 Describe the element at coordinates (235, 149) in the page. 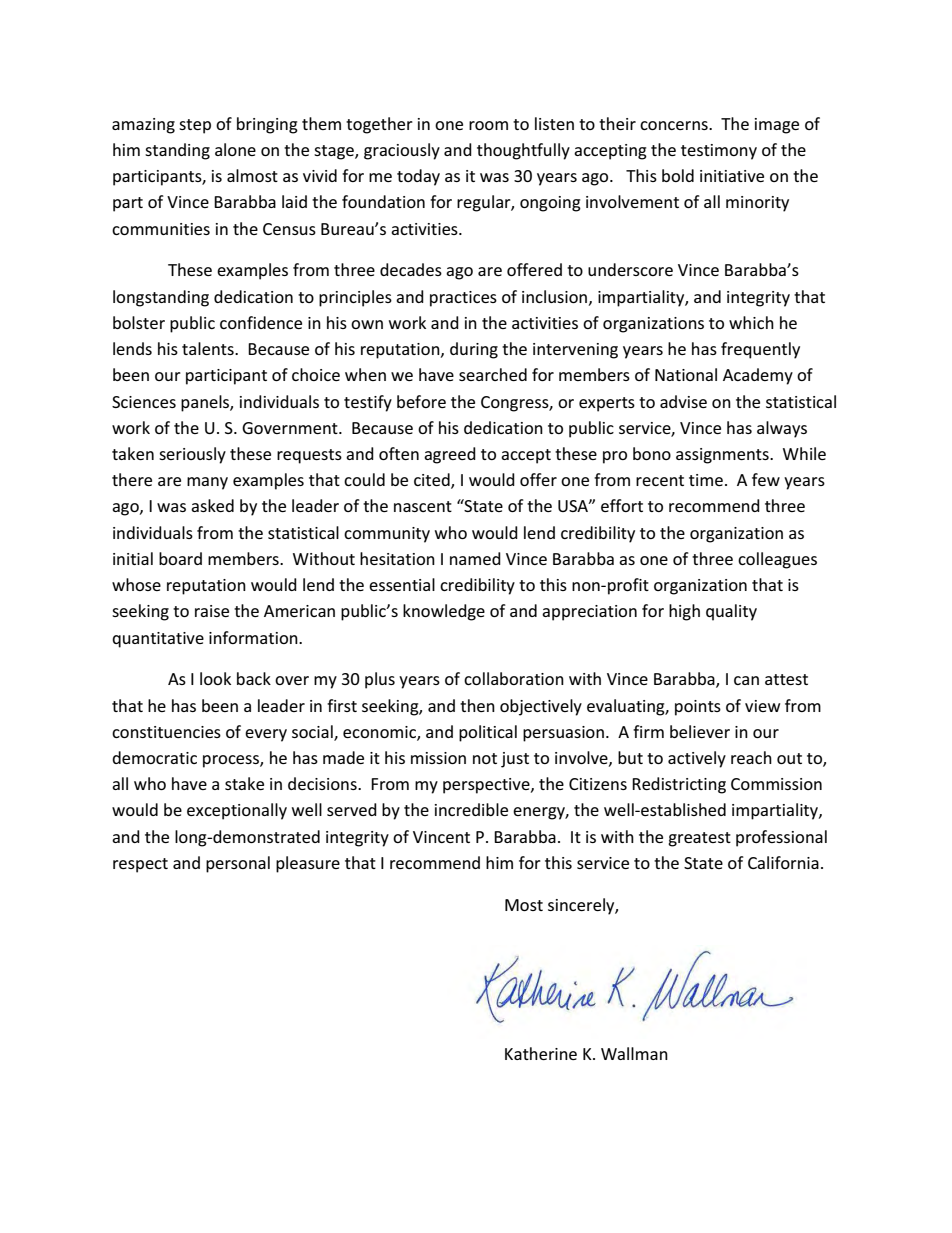

I see `alone` at that location.
